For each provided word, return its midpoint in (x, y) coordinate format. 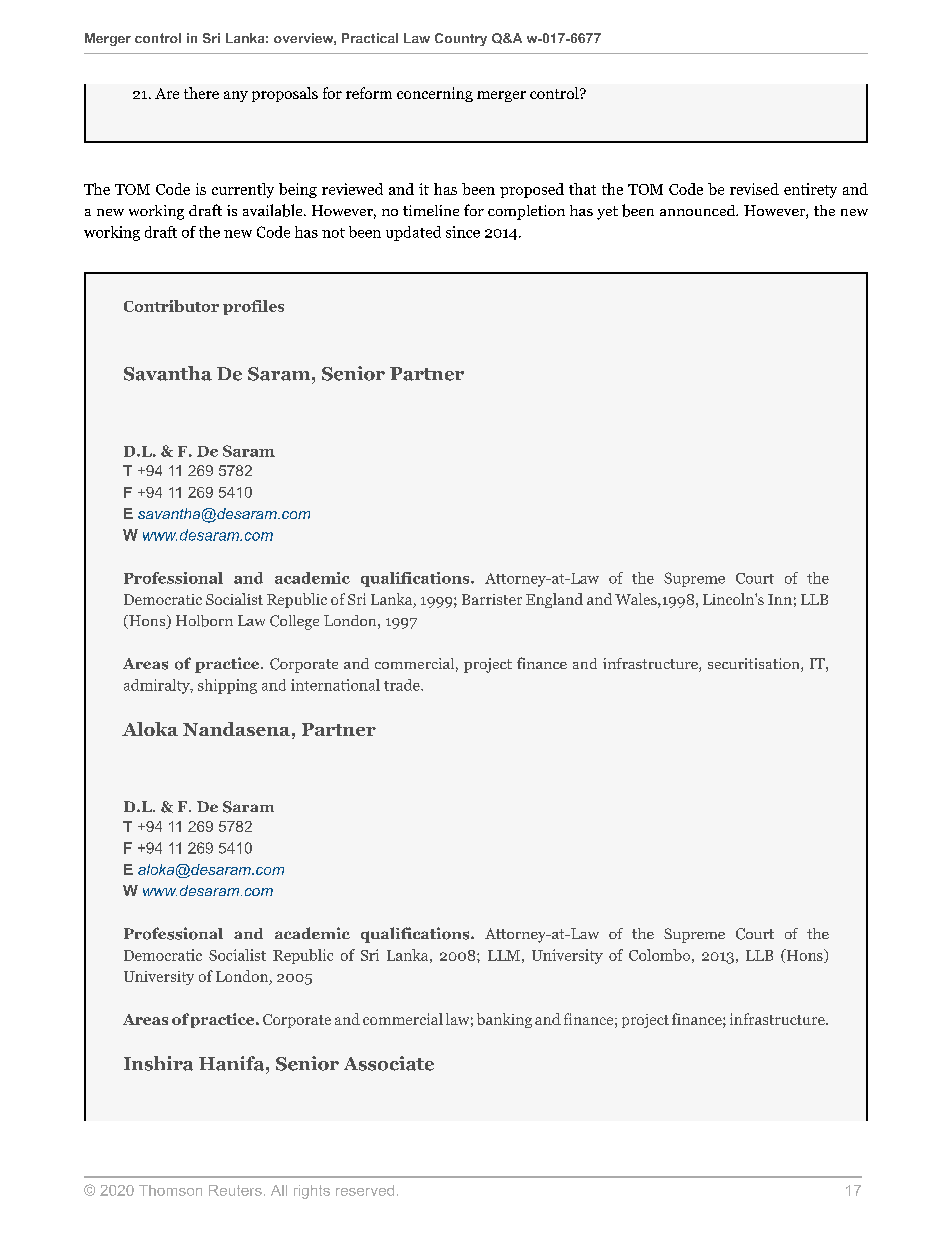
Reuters (235, 1190)
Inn (780, 599)
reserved (365, 1190)
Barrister (492, 599)
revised (754, 189)
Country (461, 39)
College (294, 622)
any (236, 96)
